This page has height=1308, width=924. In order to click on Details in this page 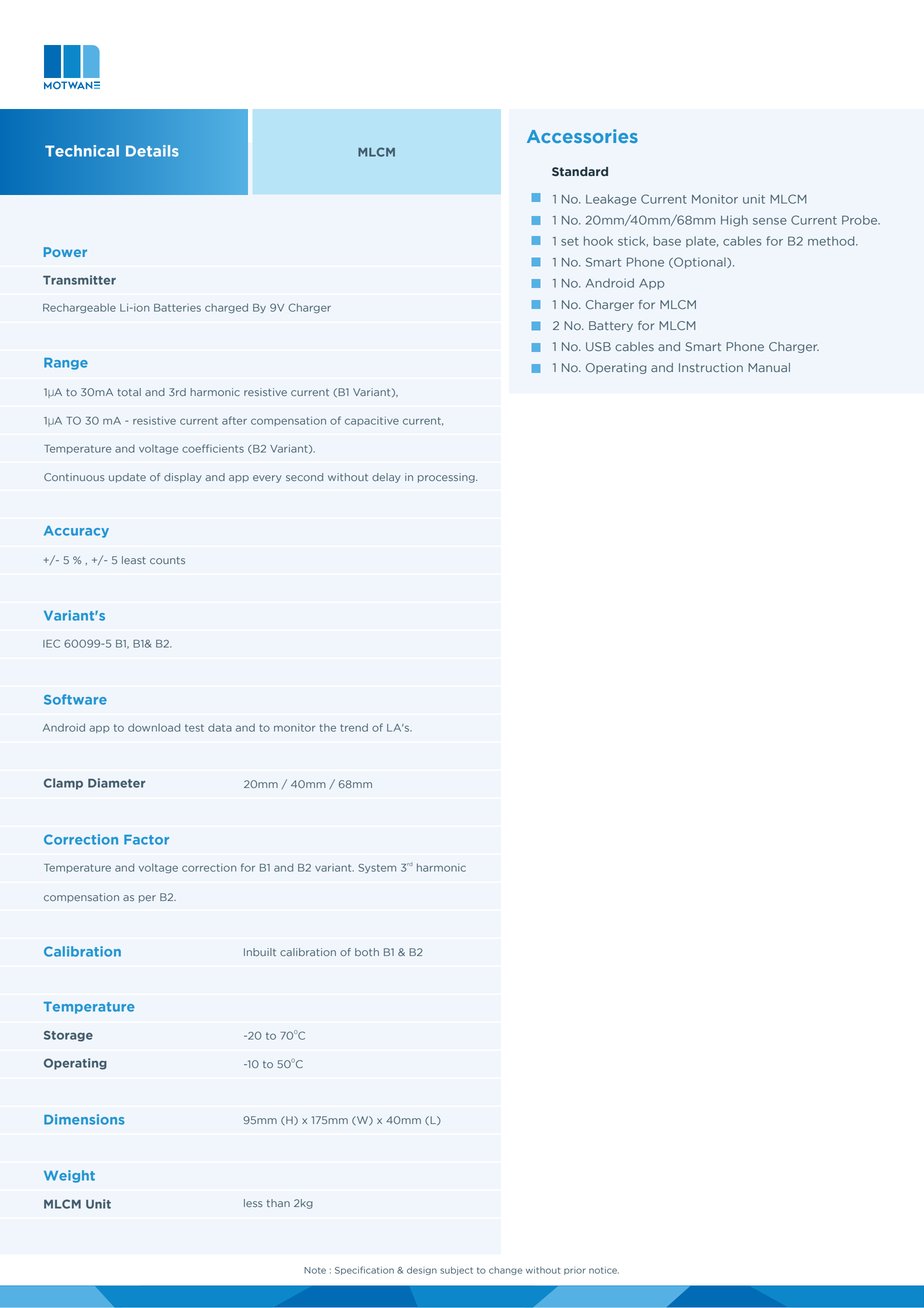, I will do `click(152, 151)`.
